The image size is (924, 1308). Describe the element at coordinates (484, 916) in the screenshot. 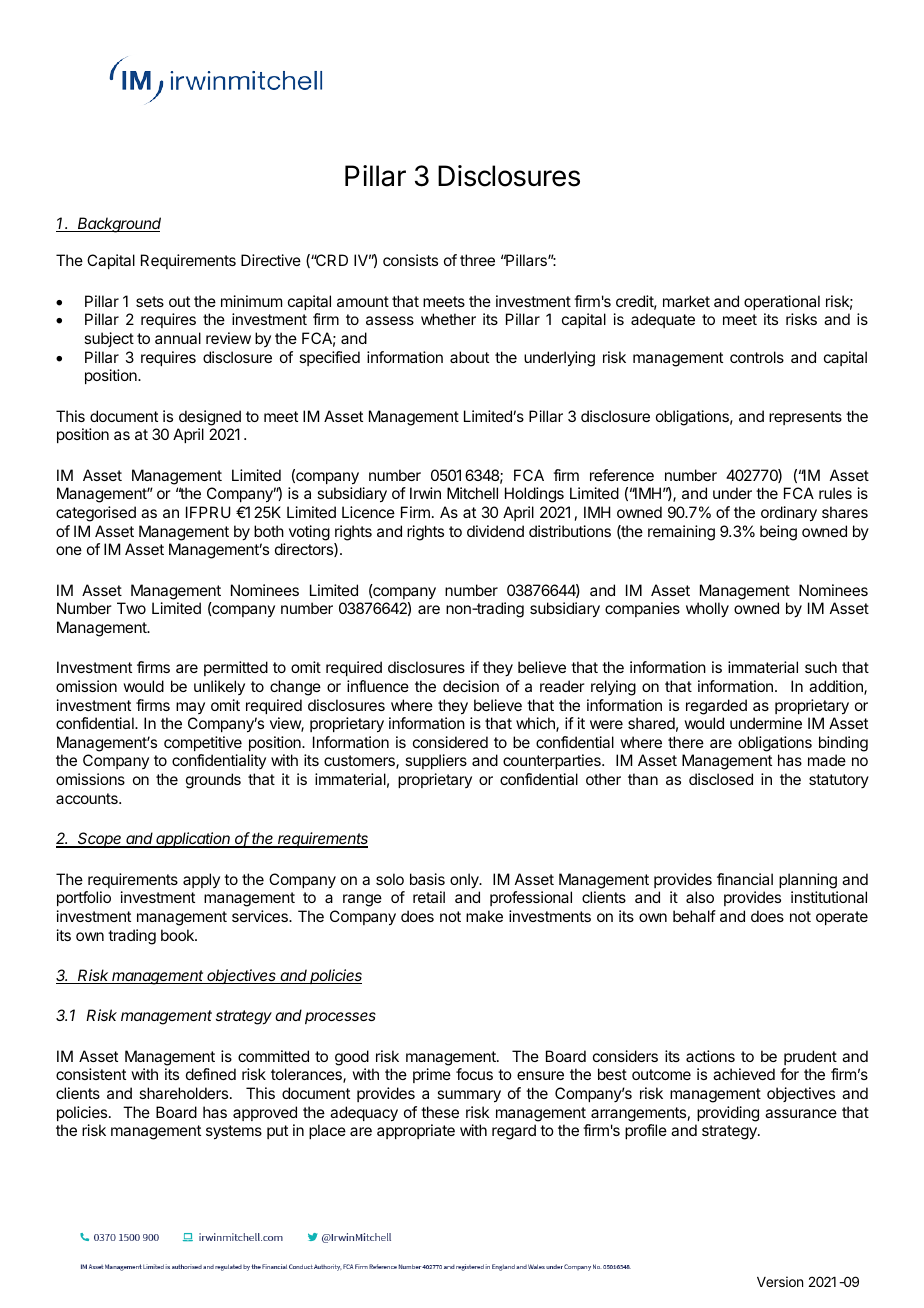

I see `make` at that location.
